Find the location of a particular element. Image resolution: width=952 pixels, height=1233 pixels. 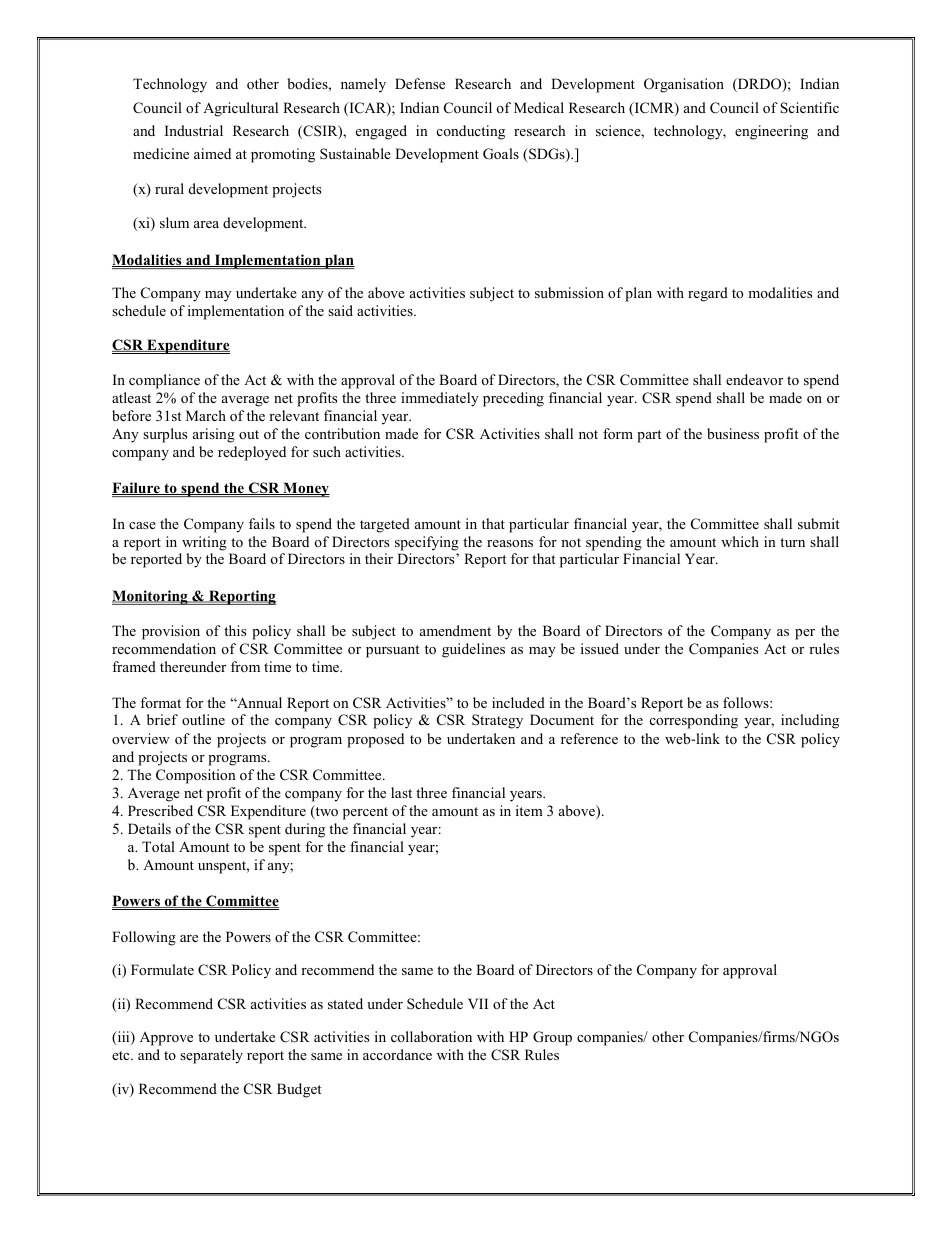

collaboration is located at coordinates (431, 1036).
